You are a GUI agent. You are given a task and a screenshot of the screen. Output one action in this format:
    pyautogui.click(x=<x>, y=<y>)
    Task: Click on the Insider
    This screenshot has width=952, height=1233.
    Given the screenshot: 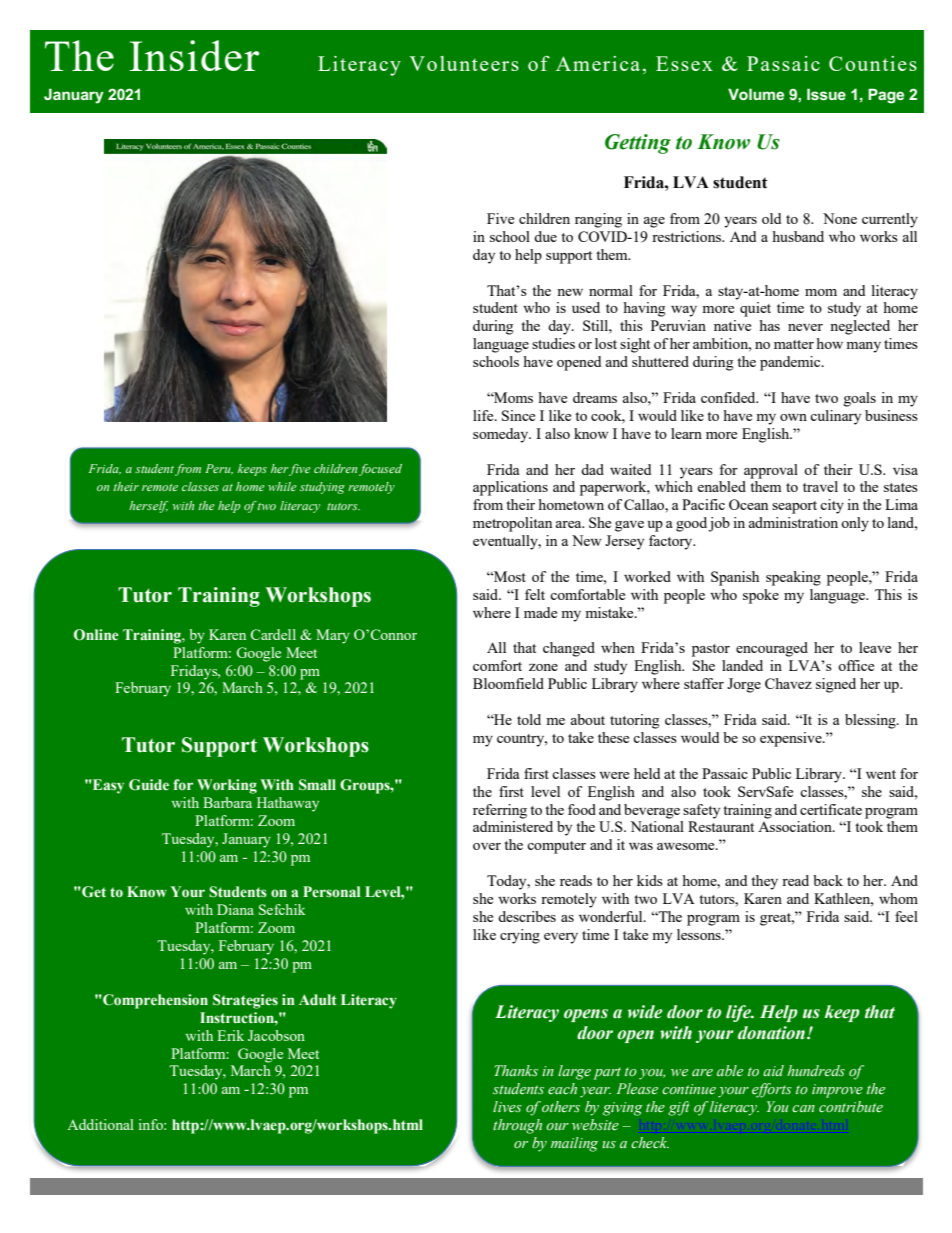 What is the action you would take?
    pyautogui.click(x=194, y=55)
